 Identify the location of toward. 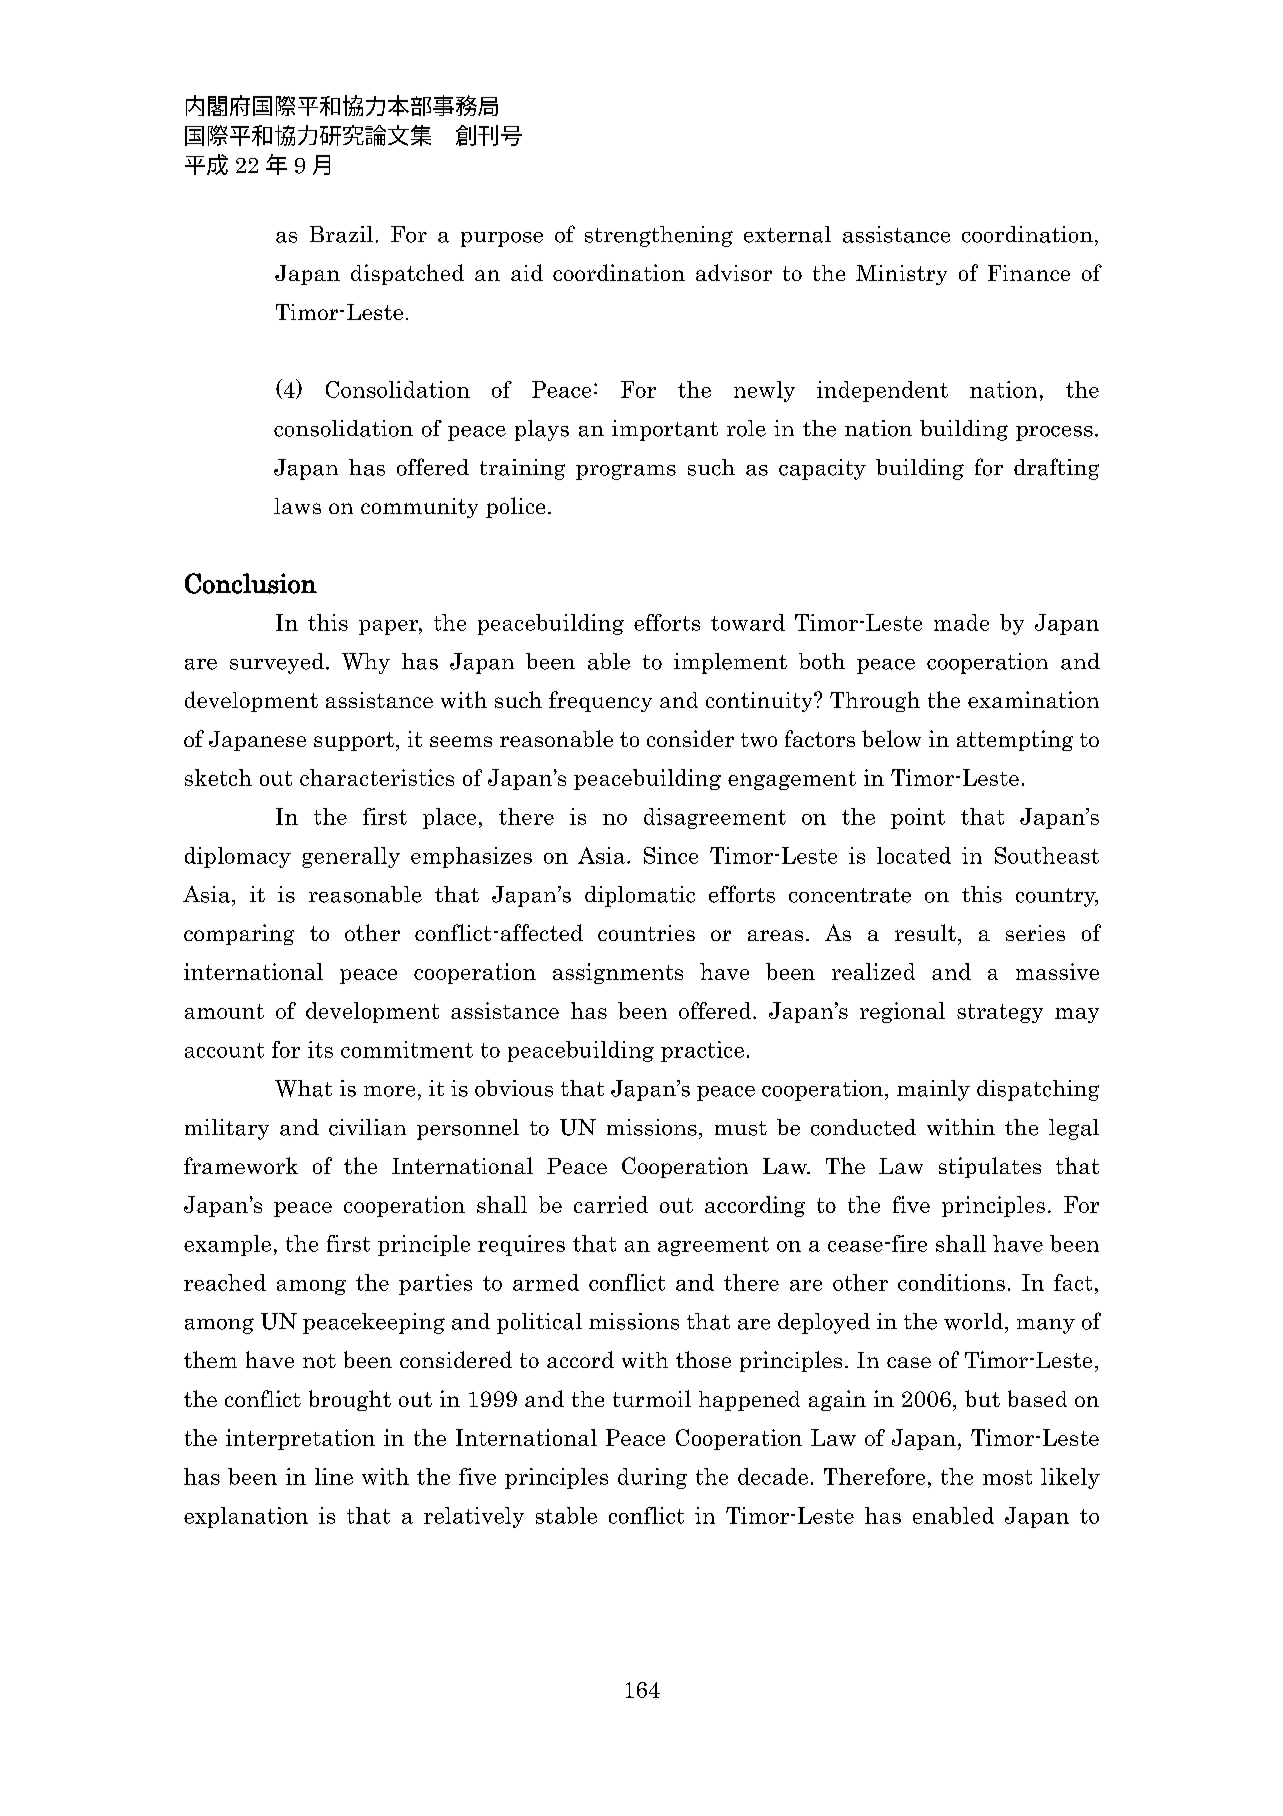
(748, 622).
